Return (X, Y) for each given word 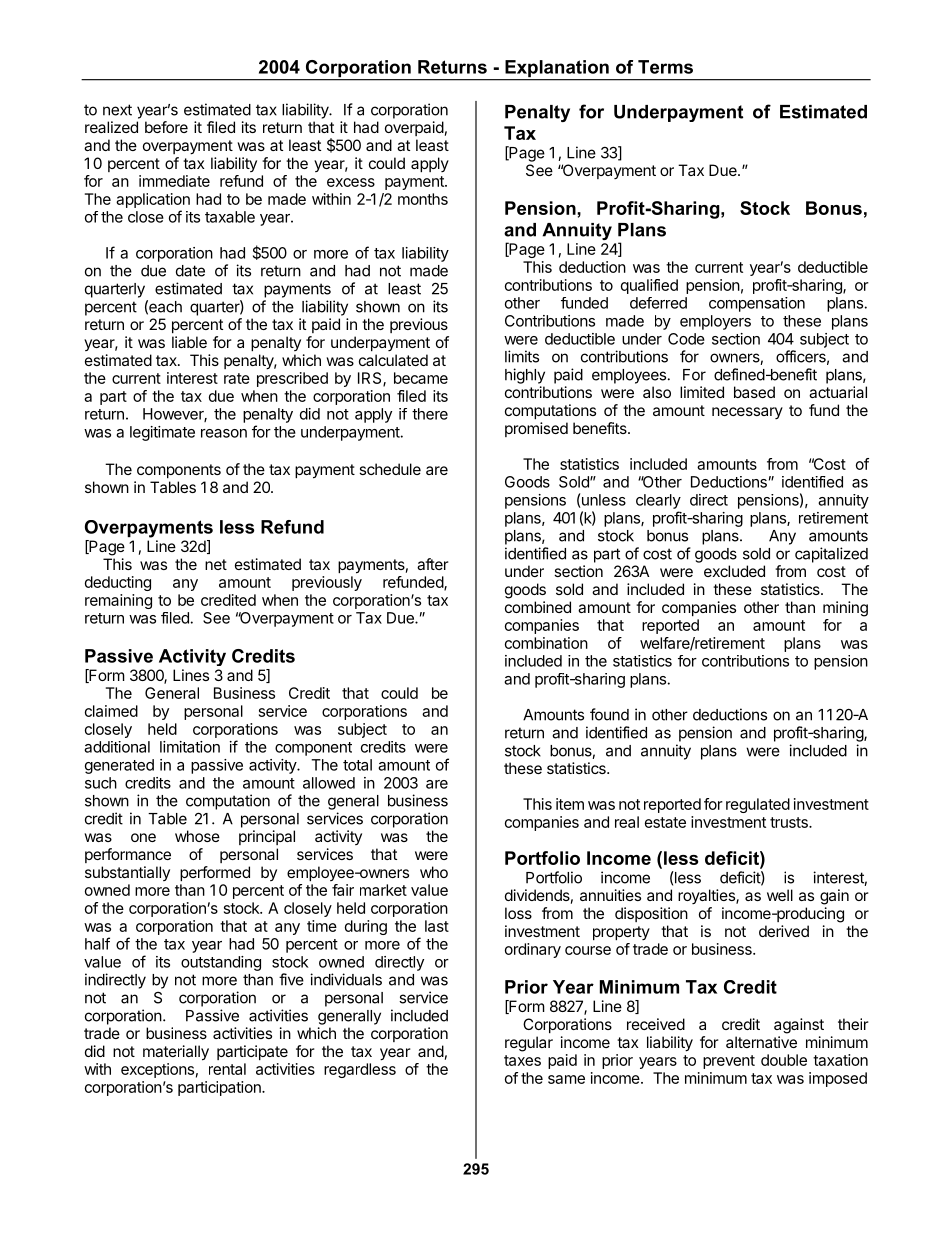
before (166, 127)
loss (518, 913)
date (190, 271)
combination (546, 643)
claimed (111, 711)
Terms (665, 67)
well (780, 895)
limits (522, 356)
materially (176, 1053)
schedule (390, 469)
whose (197, 836)
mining (845, 609)
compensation (757, 304)
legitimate (162, 433)
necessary (747, 413)
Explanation (557, 70)
